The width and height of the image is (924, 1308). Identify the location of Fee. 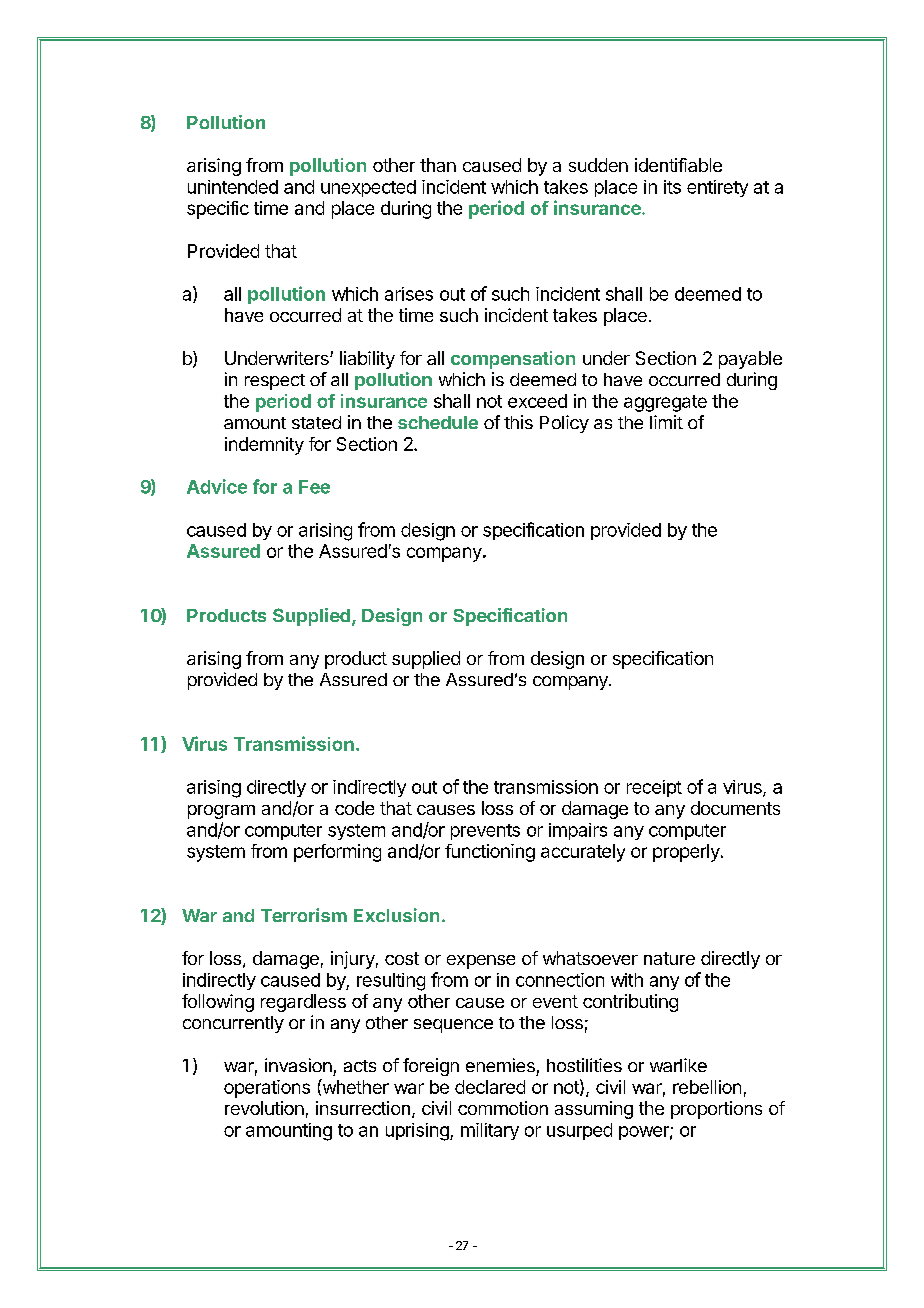
(314, 487).
